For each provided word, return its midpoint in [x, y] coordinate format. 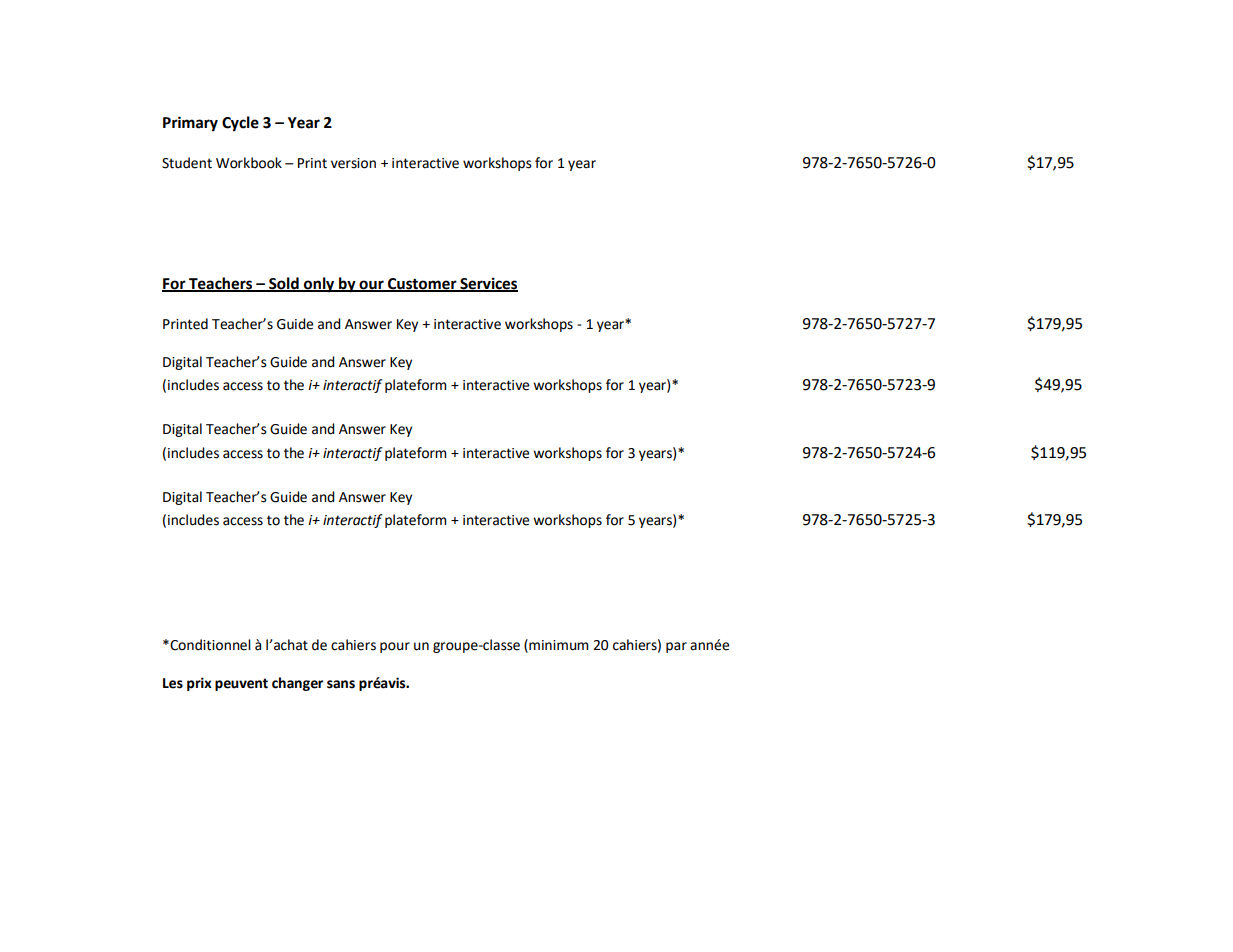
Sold [284, 284]
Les [173, 683]
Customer [422, 285]
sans [341, 684]
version [353, 163]
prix [199, 684]
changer [297, 684]
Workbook [249, 163]
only [319, 285]
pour [395, 647]
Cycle [240, 124]
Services [488, 284]
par [676, 647]
